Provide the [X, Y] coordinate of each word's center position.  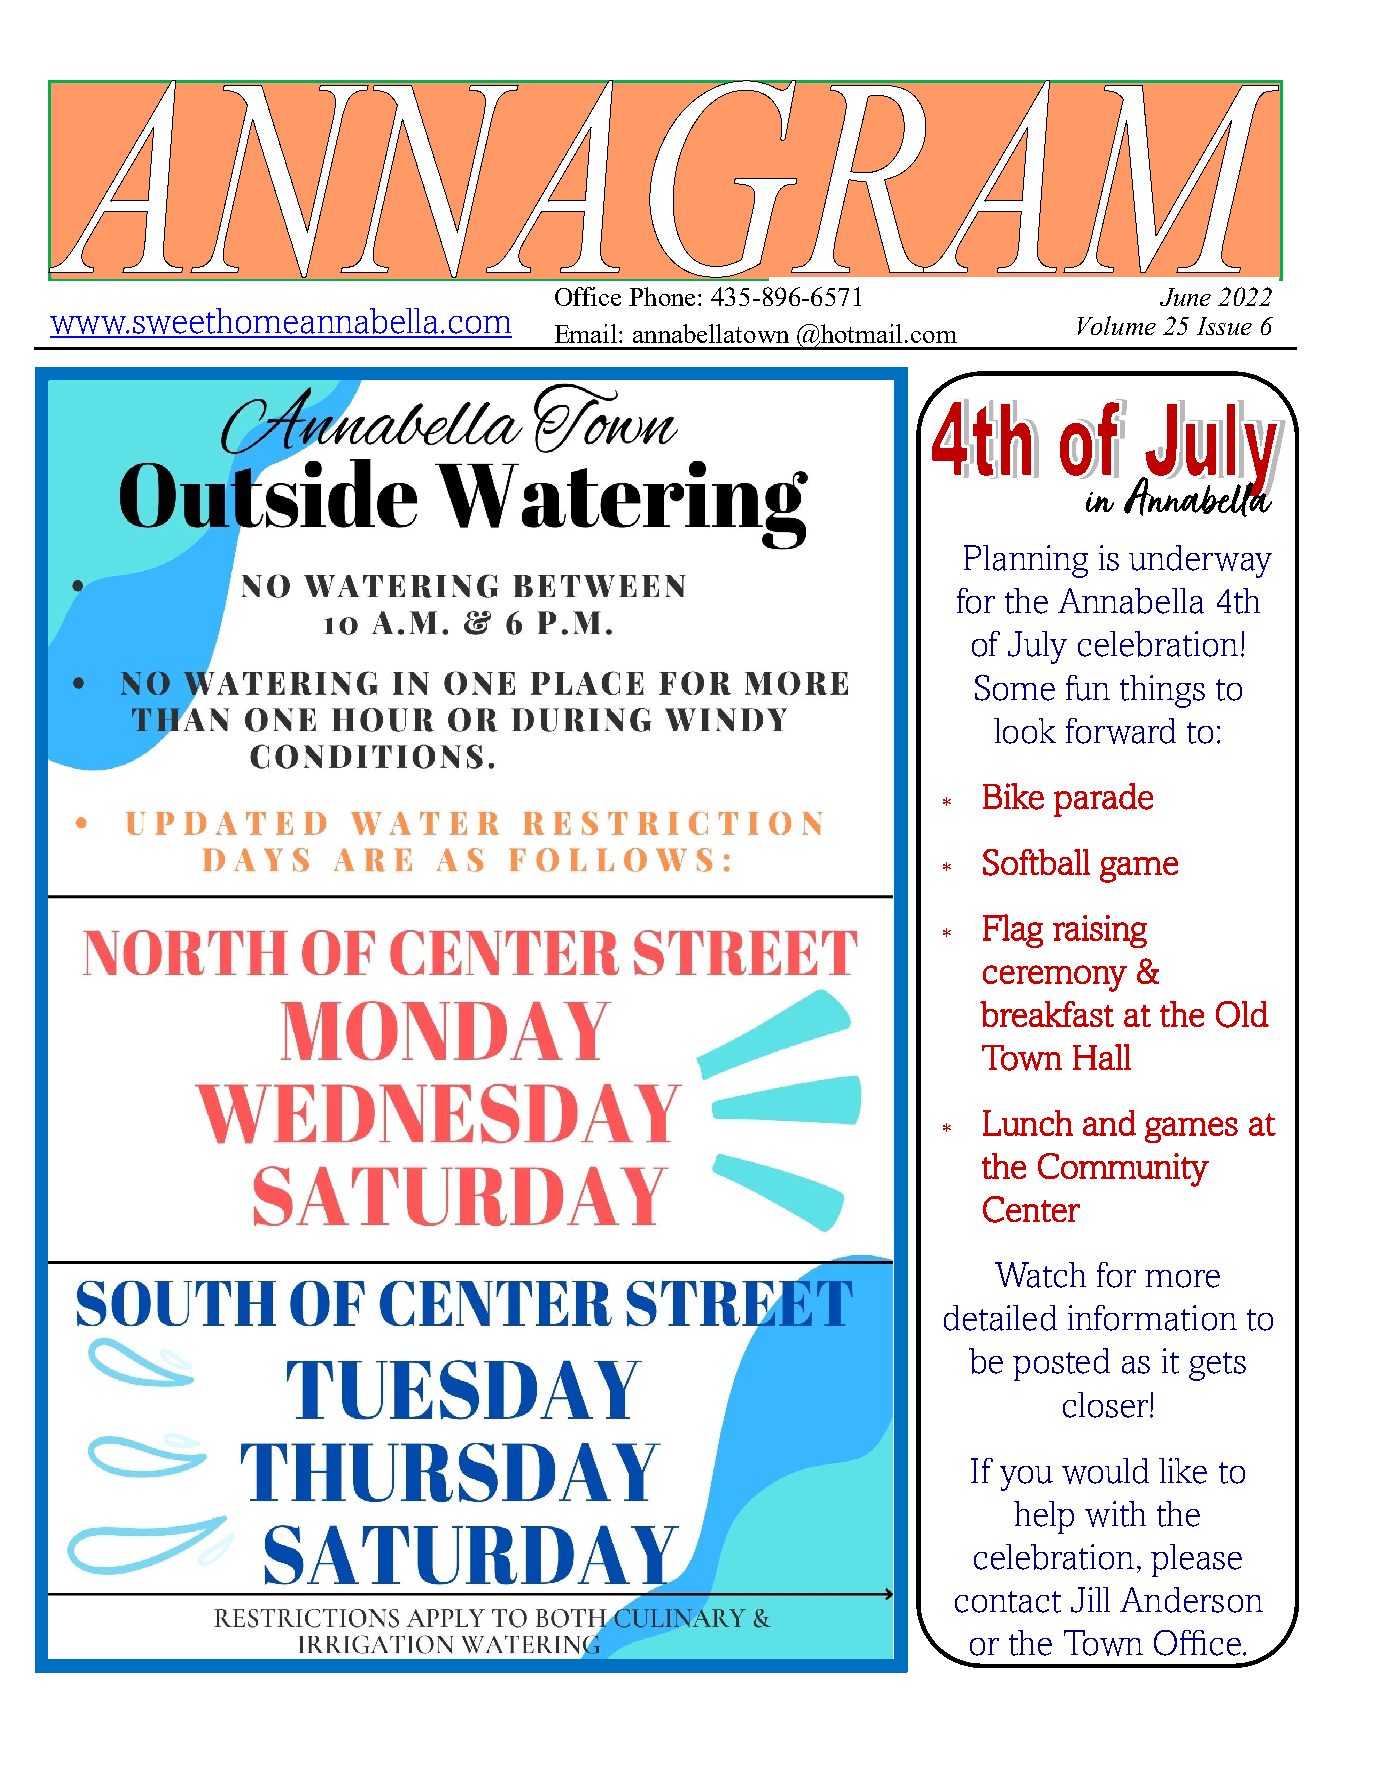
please [1196, 1560]
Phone [662, 296]
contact [1008, 1602]
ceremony [1055, 978]
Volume [1117, 325]
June [1185, 297]
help [1044, 1517]
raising [1100, 931]
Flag [1013, 931]
